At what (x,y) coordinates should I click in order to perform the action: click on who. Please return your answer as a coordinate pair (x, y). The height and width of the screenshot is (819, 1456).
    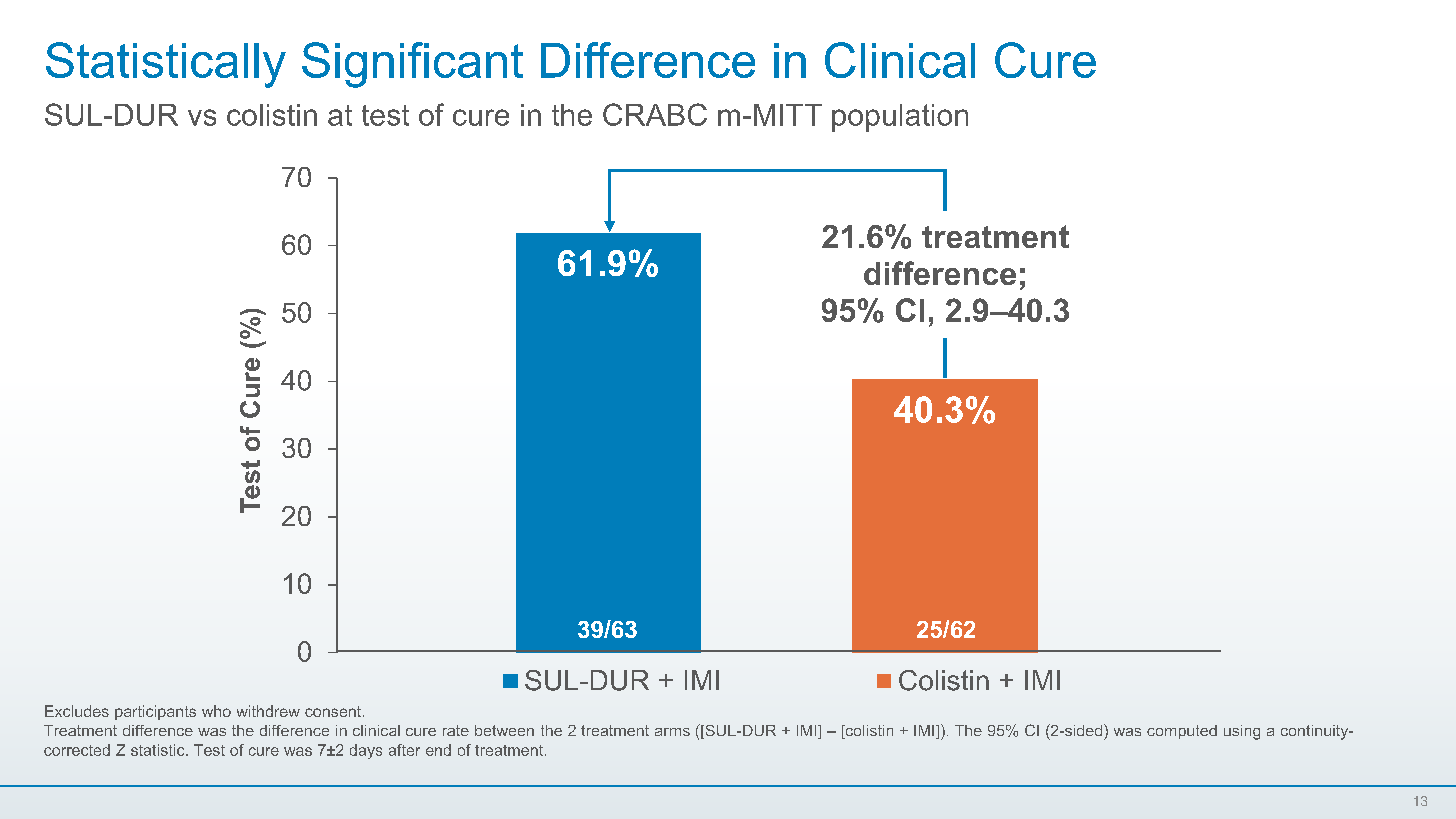
    Looking at the image, I should click on (216, 711).
